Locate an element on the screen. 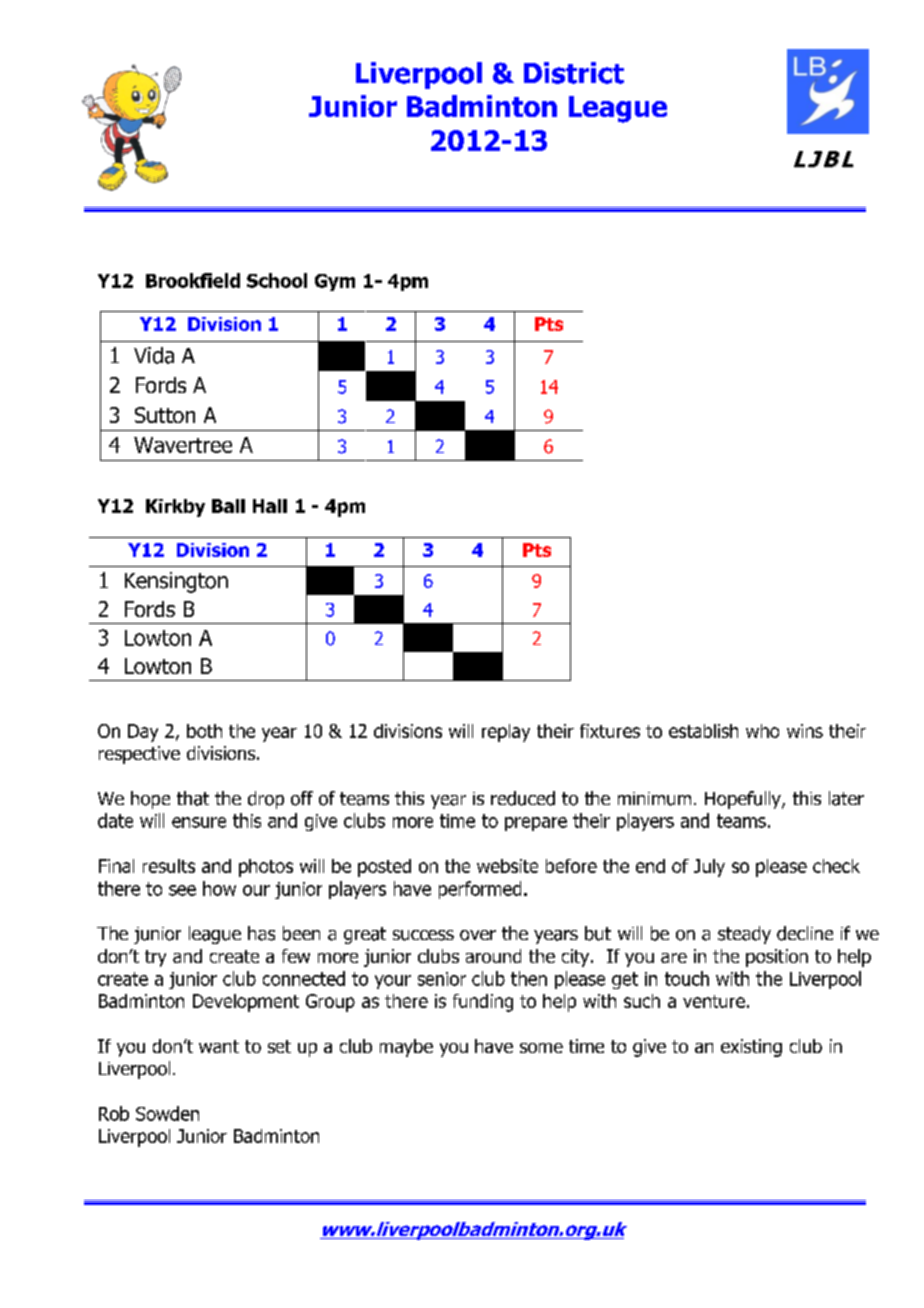  who is located at coordinates (762, 731).
